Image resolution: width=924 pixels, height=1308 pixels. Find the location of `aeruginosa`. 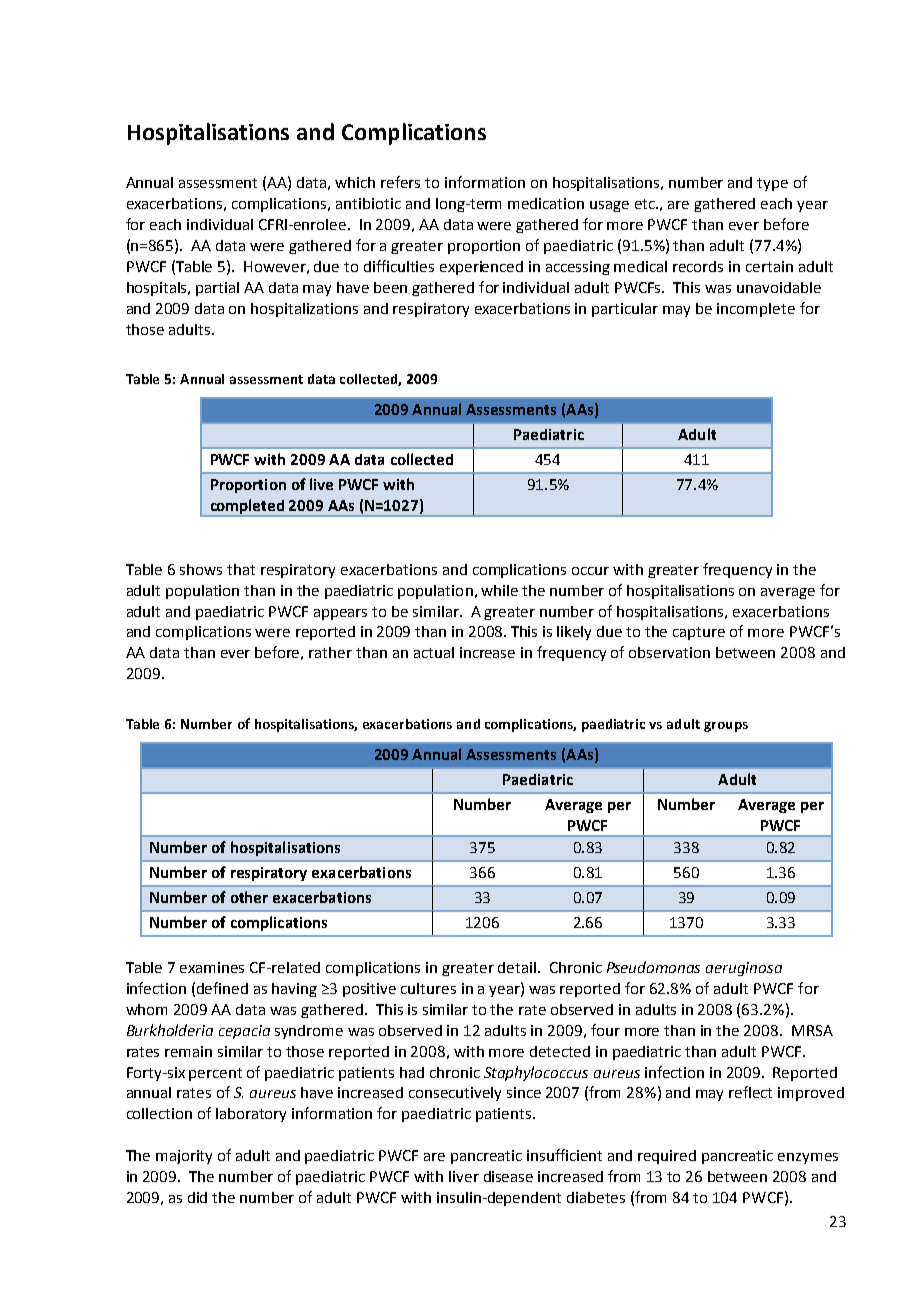

aeruginosa is located at coordinates (744, 969).
